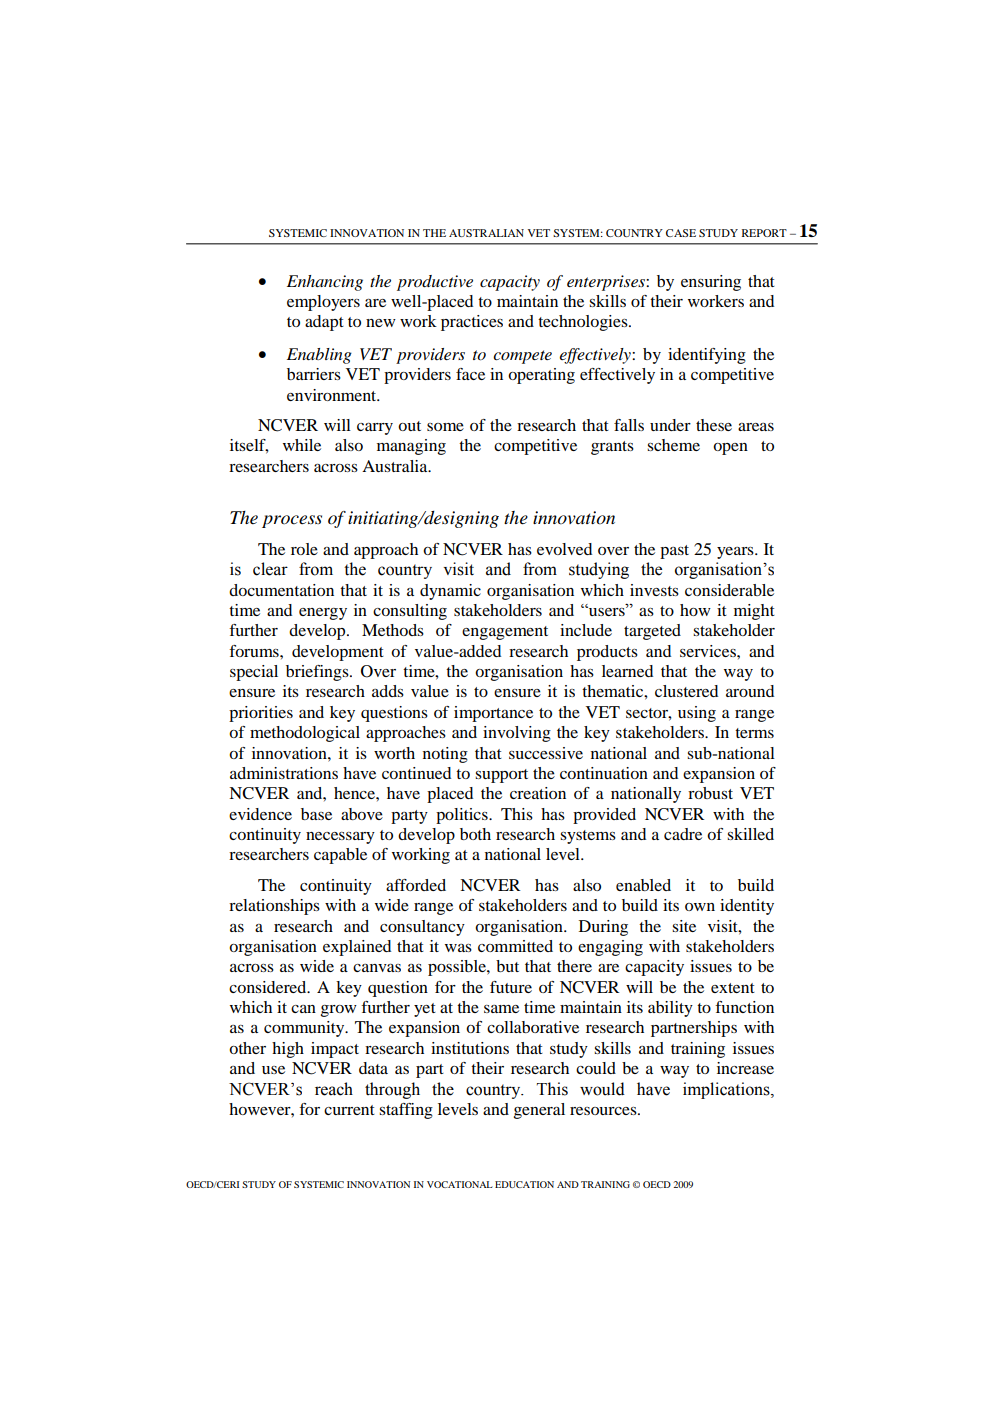 The image size is (1004, 1420). Describe the element at coordinates (475, 834) in the screenshot. I see `both` at that location.
